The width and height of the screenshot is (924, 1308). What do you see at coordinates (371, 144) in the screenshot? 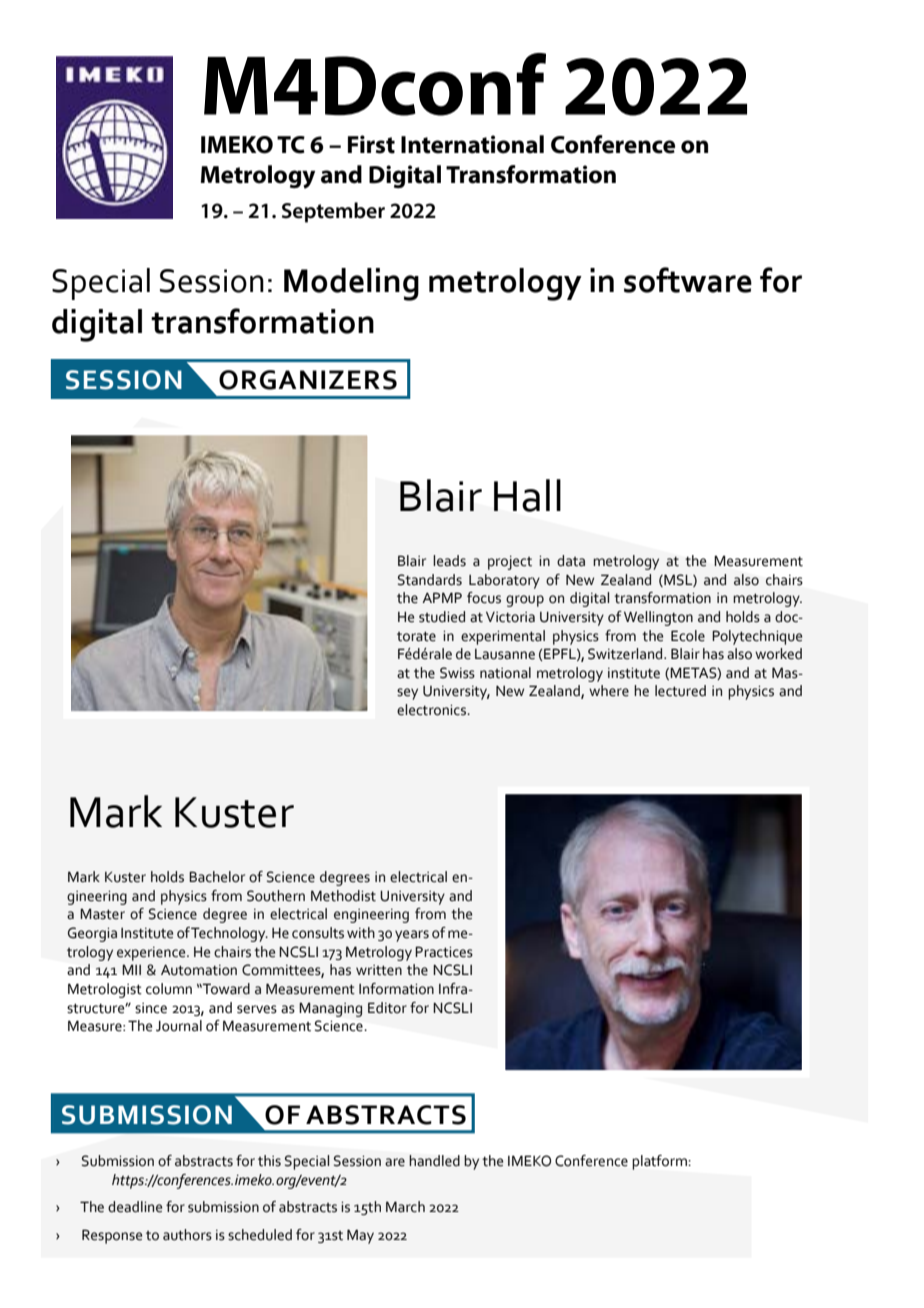
I see `First` at bounding box center [371, 144].
